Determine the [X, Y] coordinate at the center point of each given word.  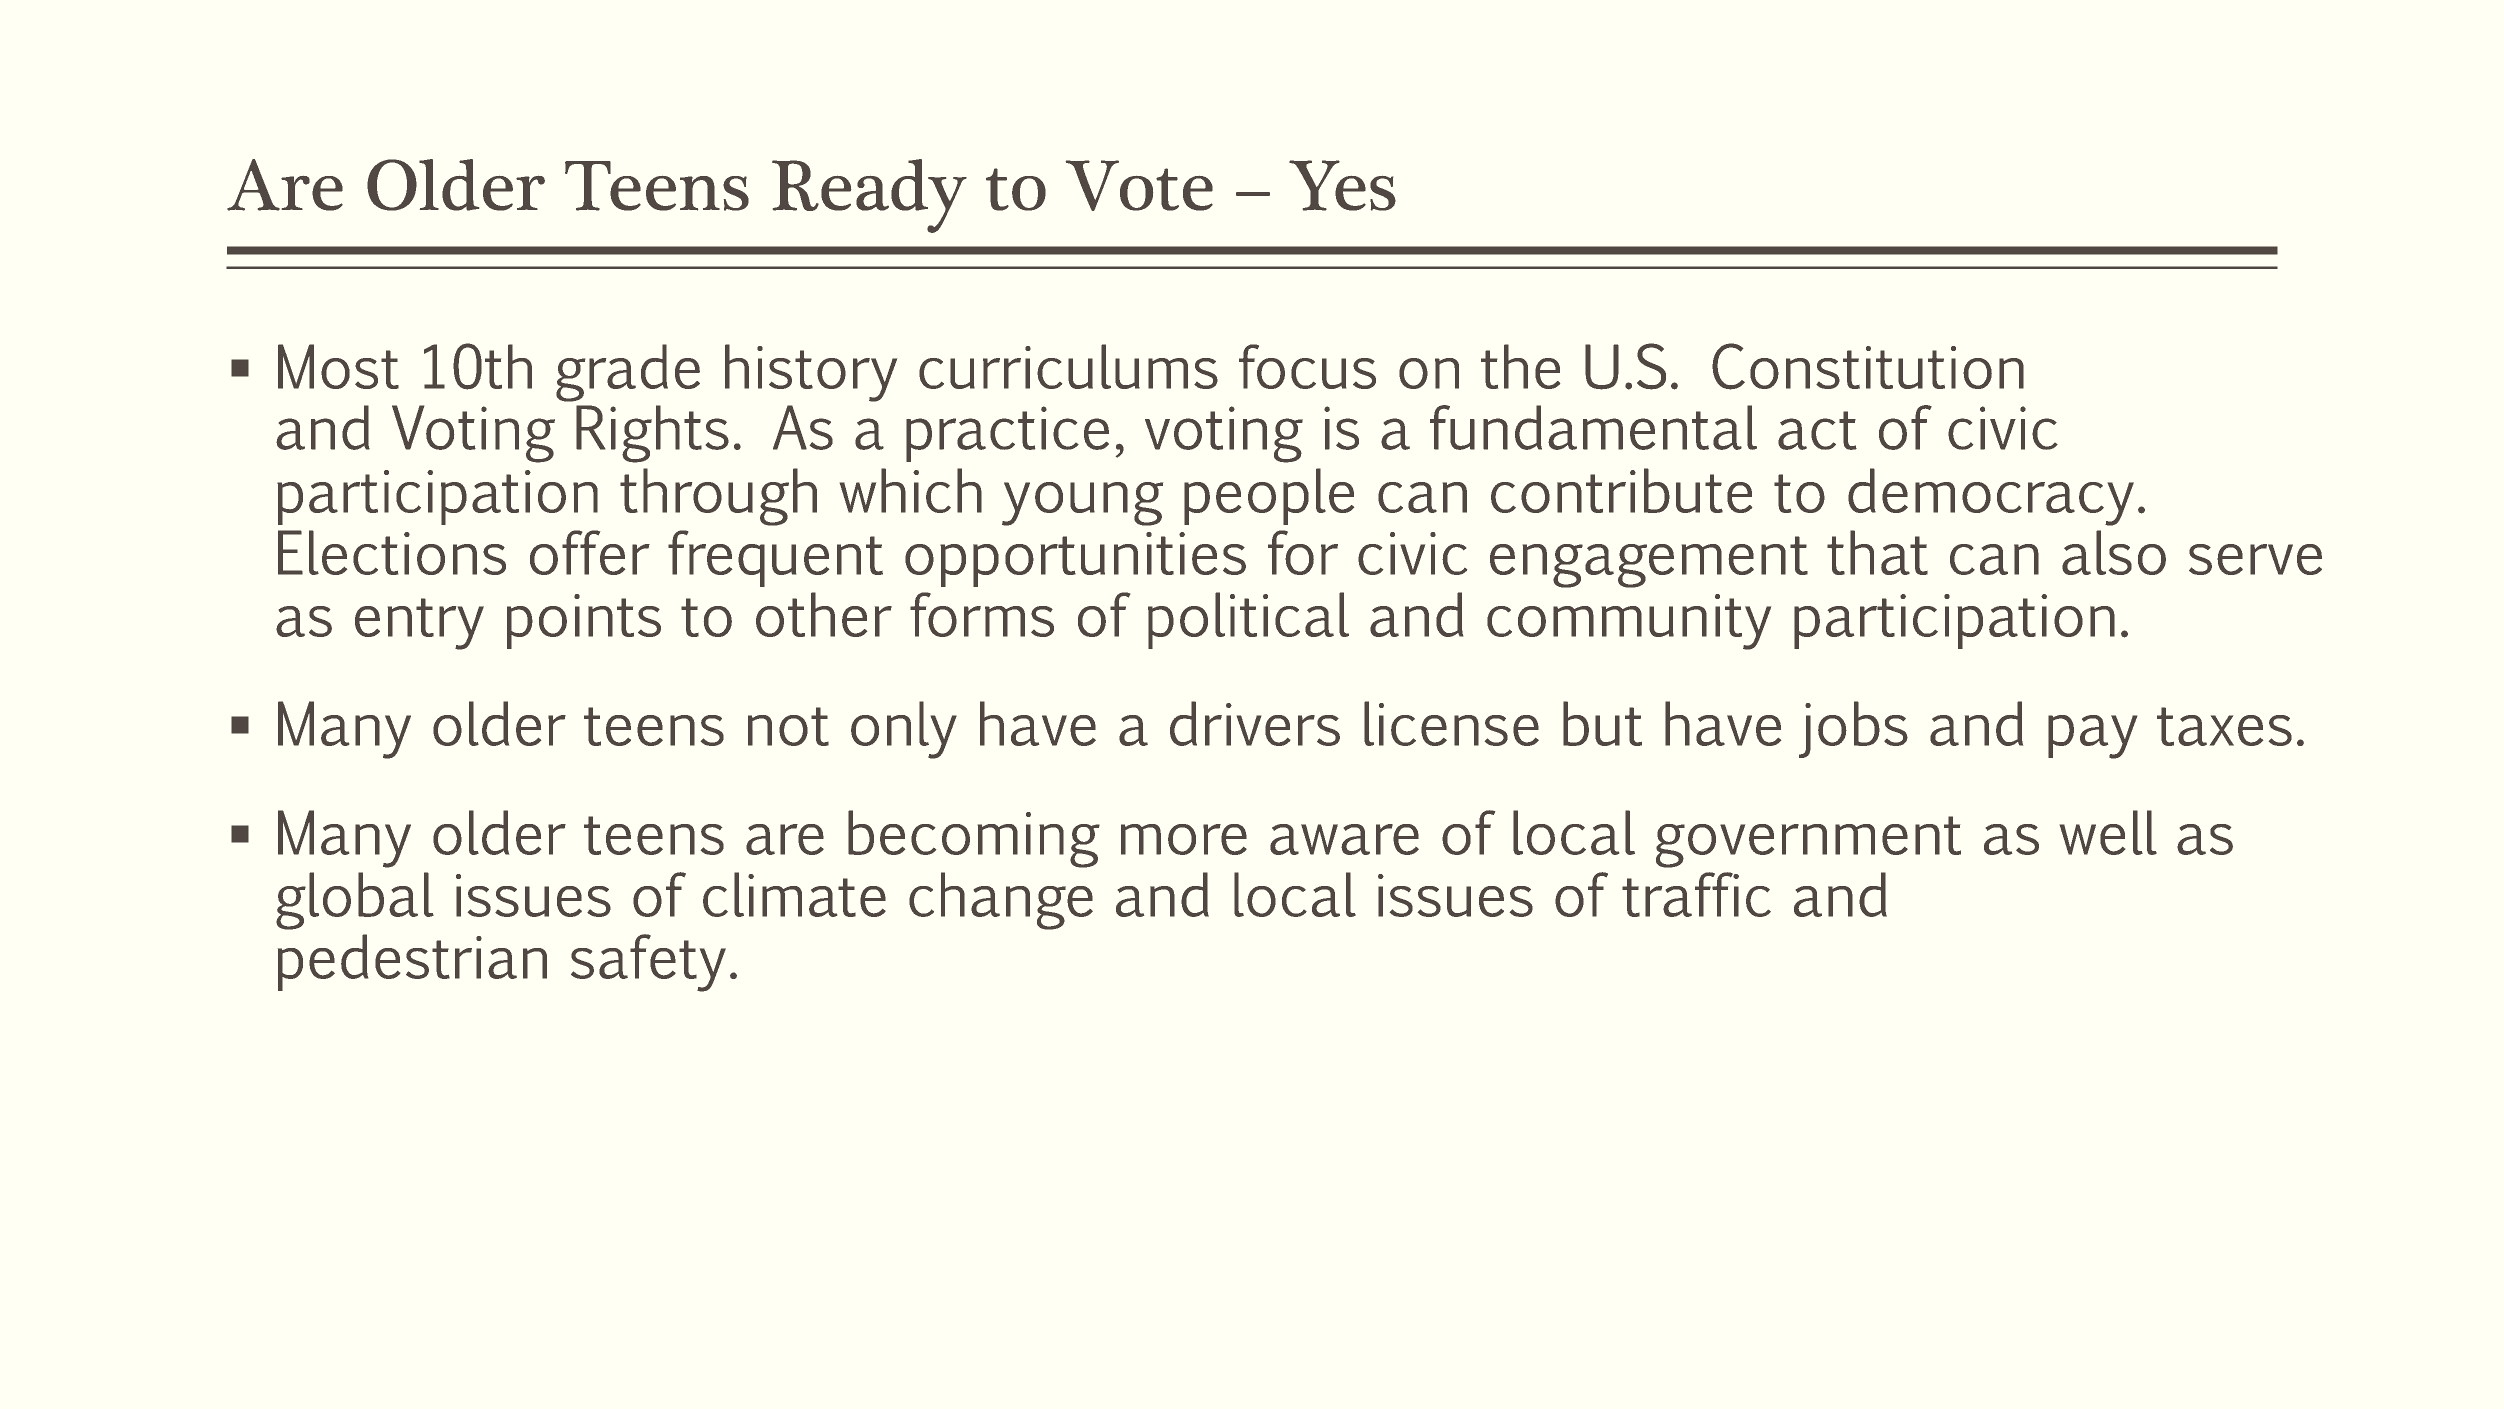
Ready [869, 196]
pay [2092, 737]
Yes [1342, 185]
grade [628, 373]
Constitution [1868, 366]
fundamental [1593, 427]
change [1001, 901]
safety [648, 963]
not [788, 726]
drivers [1255, 723]
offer [590, 552]
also [2114, 552]
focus [1307, 366]
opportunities [1075, 559]
